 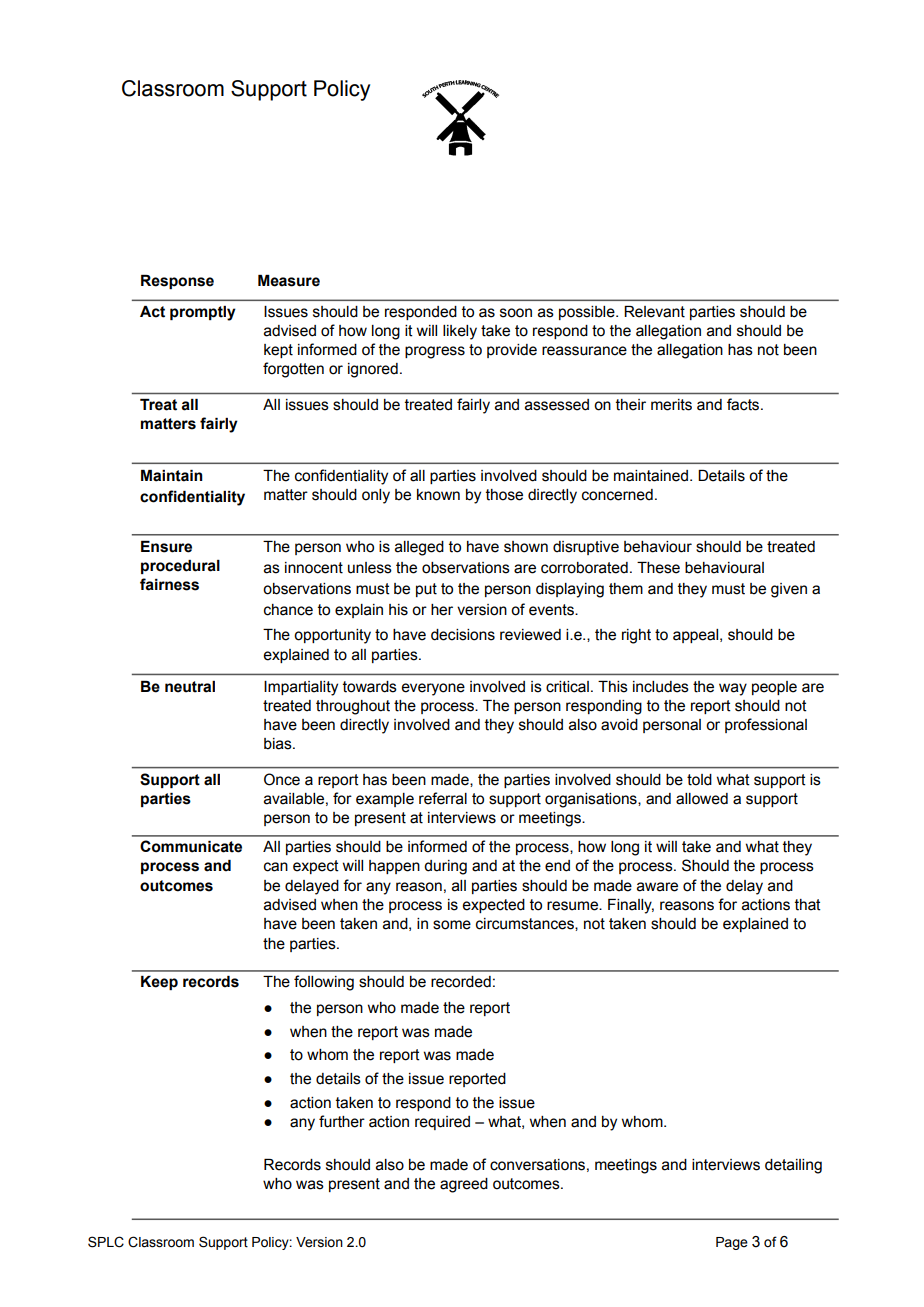 I want to click on some, so click(x=452, y=925).
